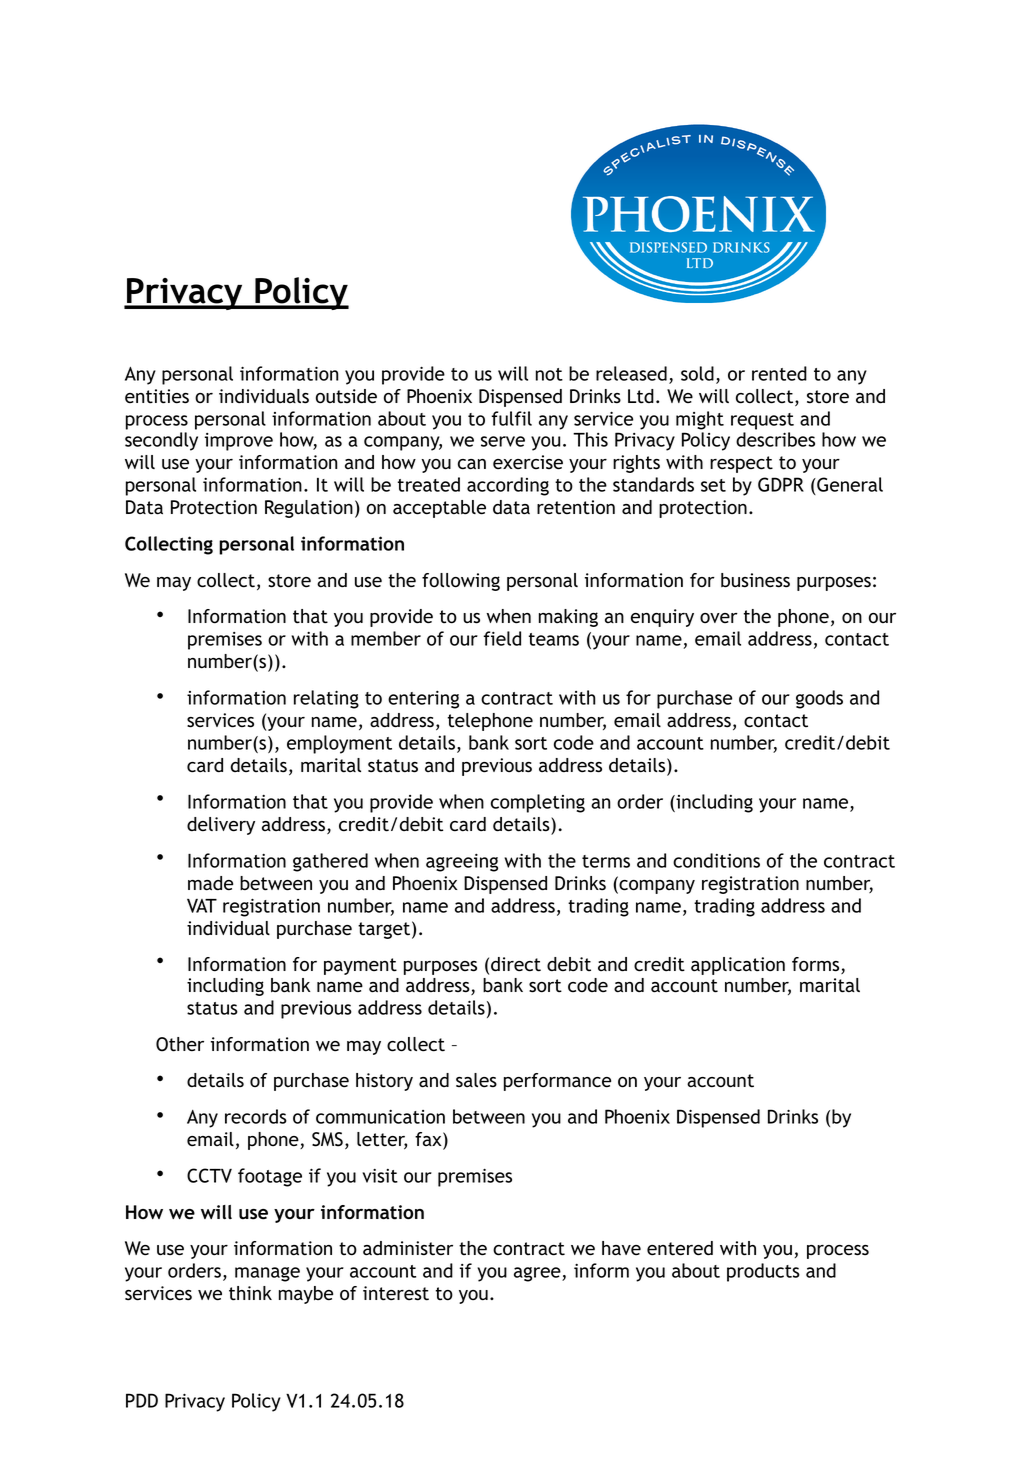 This document has width=1030, height=1458. Describe the element at coordinates (680, 1248) in the document. I see `entered` at that location.
